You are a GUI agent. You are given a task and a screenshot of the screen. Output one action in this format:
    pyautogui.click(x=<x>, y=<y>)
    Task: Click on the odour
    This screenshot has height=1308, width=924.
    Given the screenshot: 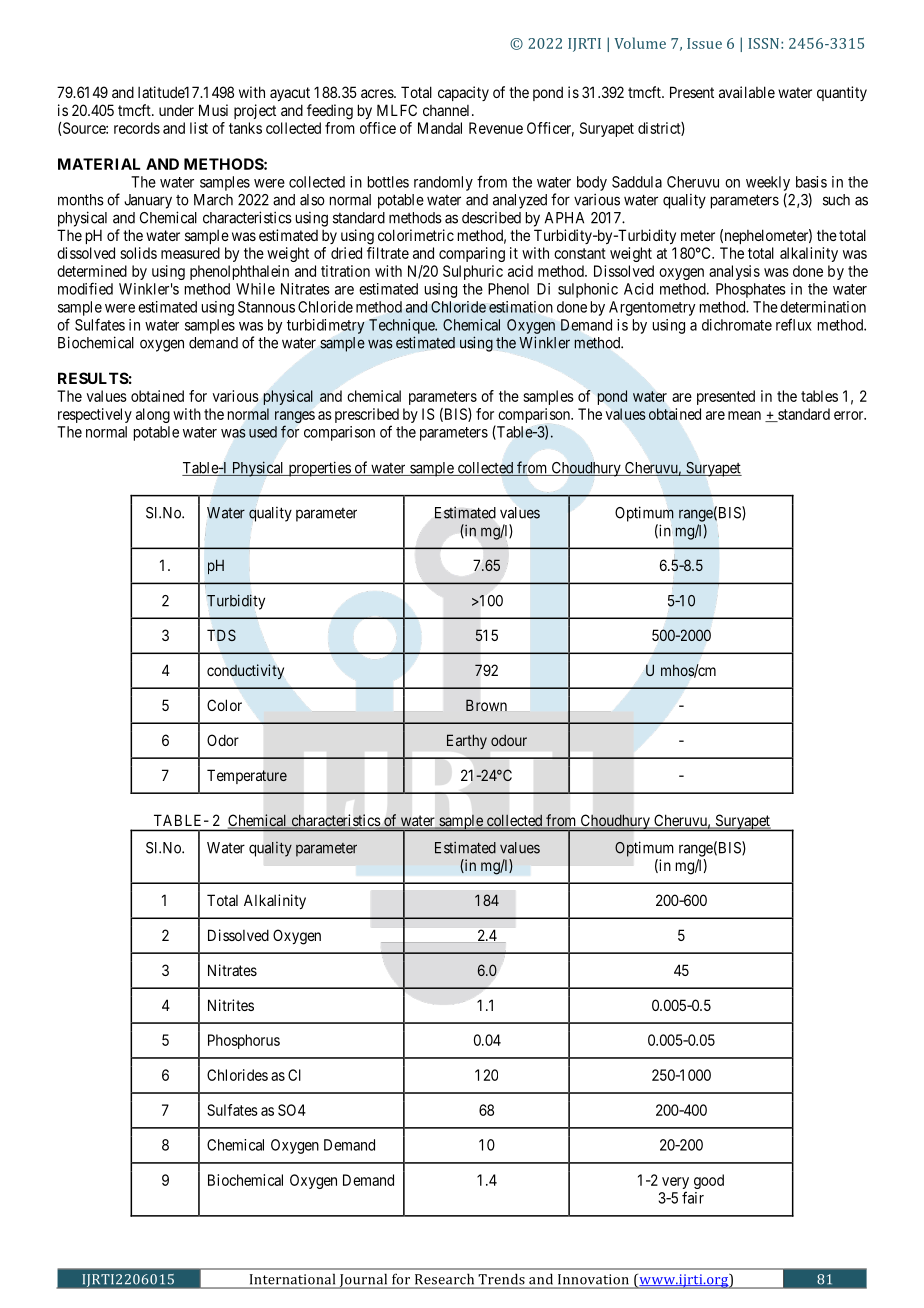 What is the action you would take?
    pyautogui.click(x=509, y=740)
